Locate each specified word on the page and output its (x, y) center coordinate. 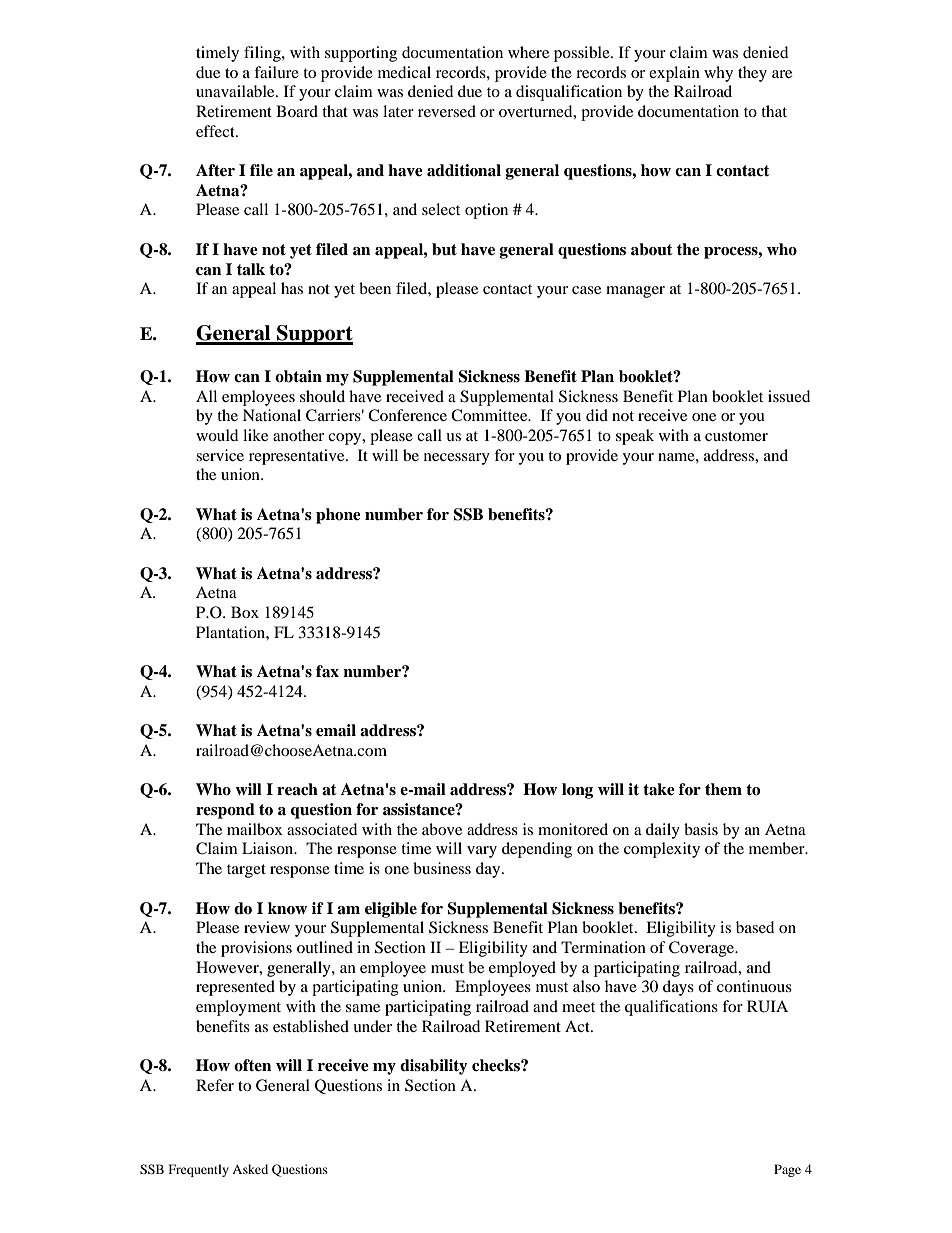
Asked (250, 1169)
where (528, 52)
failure (276, 72)
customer (736, 436)
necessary (457, 459)
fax (327, 671)
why (718, 74)
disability (434, 1067)
